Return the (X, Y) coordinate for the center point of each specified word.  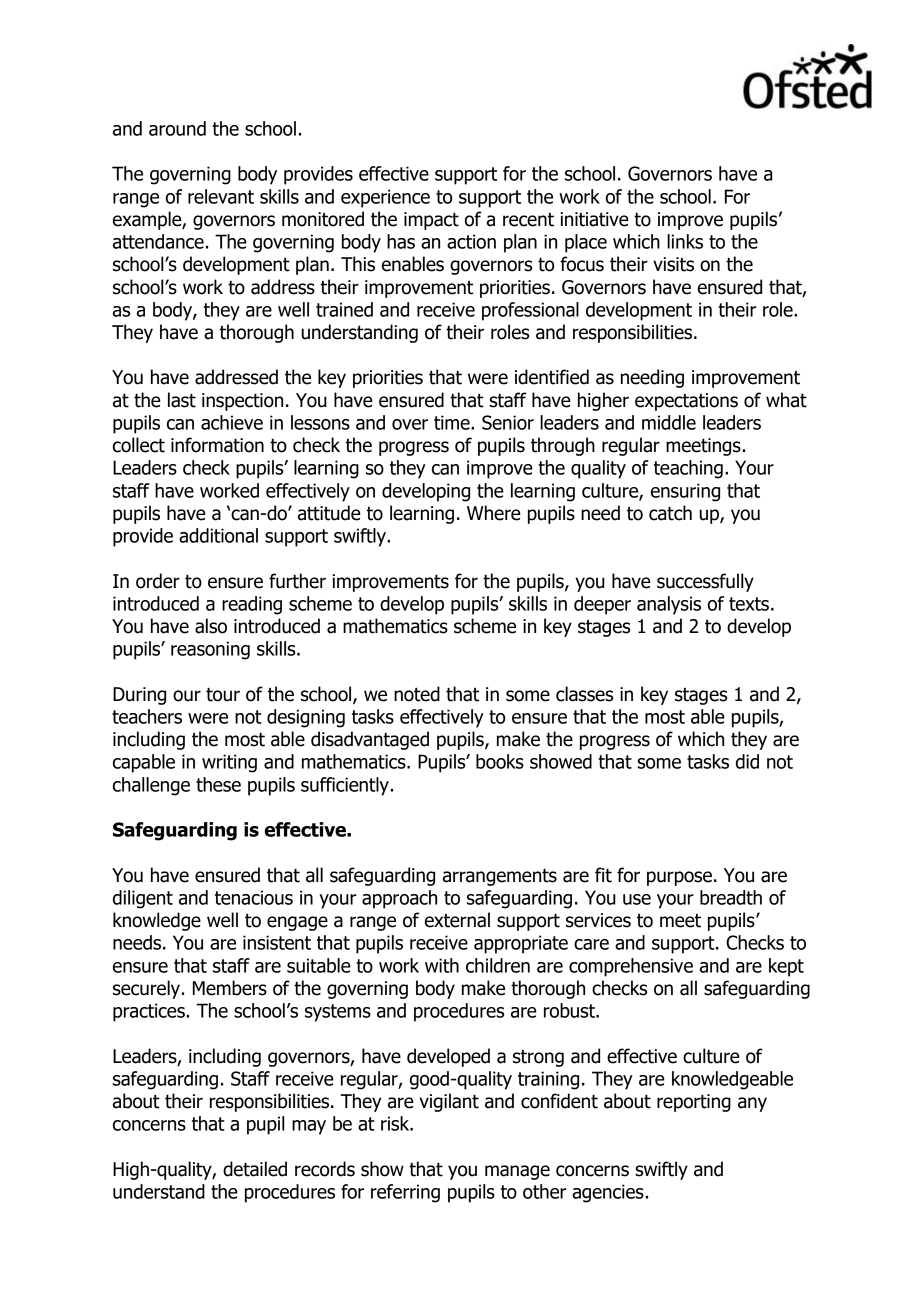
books (500, 761)
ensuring (685, 492)
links (685, 241)
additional (218, 535)
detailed (255, 1169)
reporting (694, 1103)
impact (431, 221)
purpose (679, 878)
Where (494, 513)
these (218, 784)
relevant (221, 196)
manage (517, 1172)
